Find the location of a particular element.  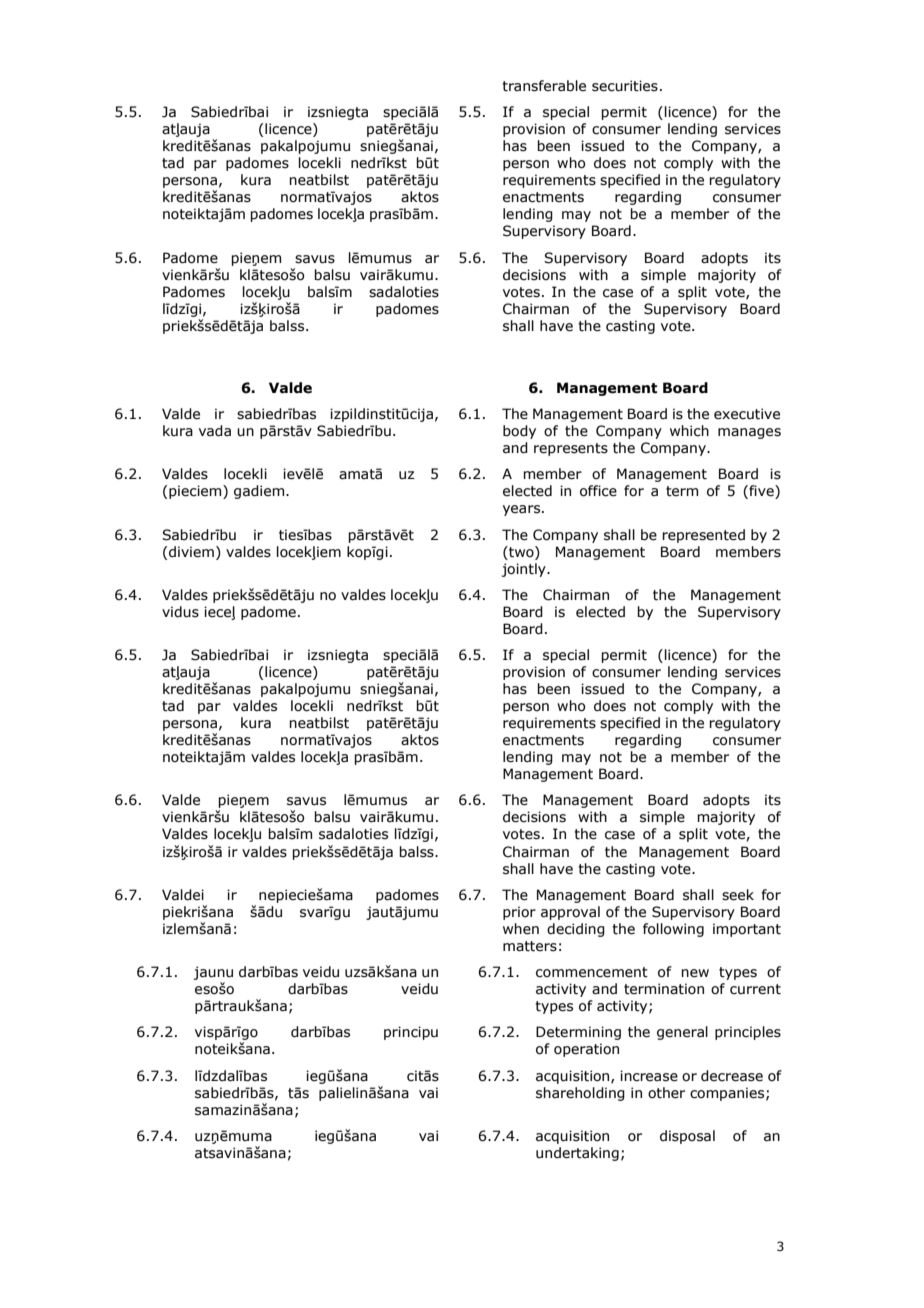

jointly is located at coordinates (525, 570).
